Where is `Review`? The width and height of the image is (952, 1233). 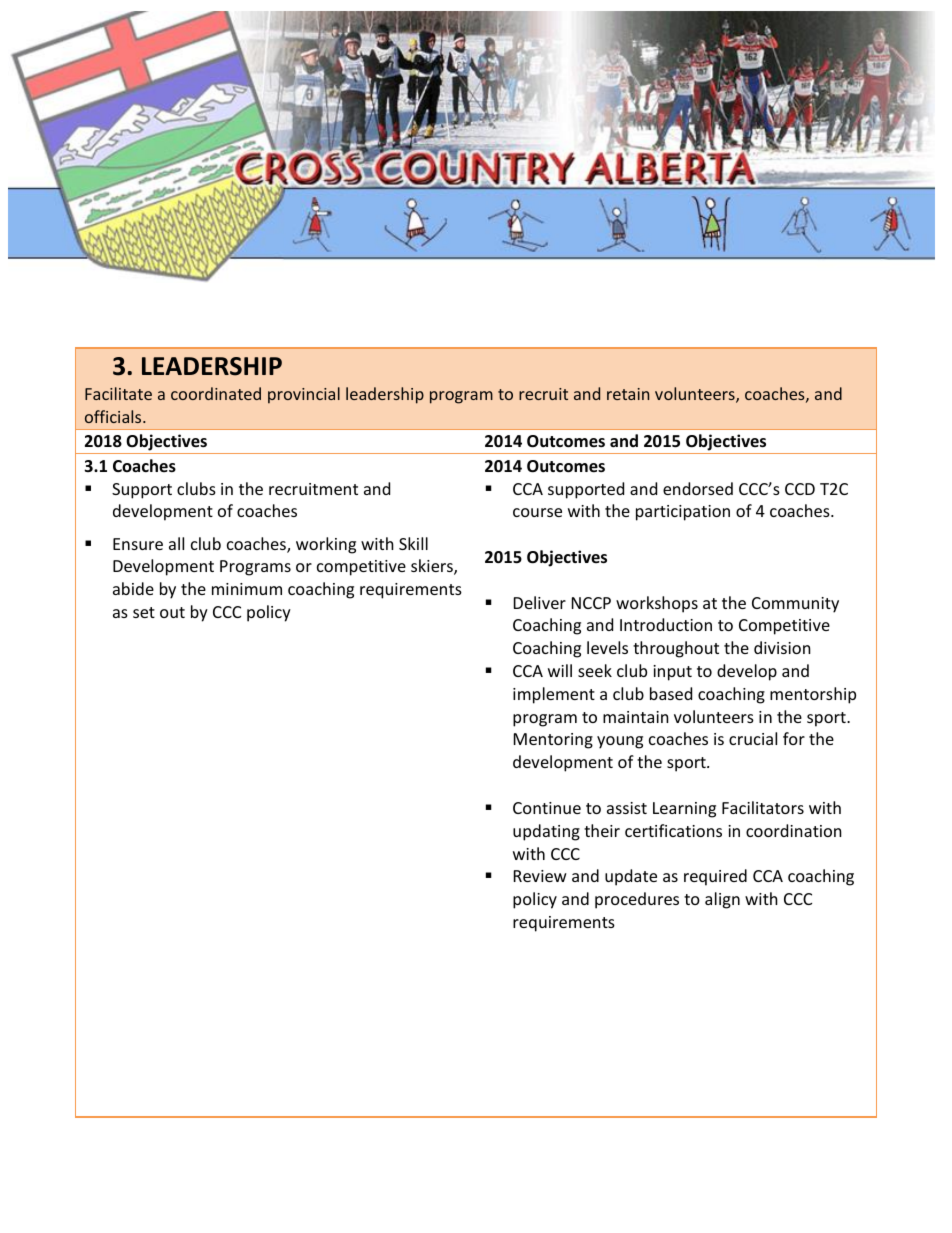
Review is located at coordinates (540, 876).
